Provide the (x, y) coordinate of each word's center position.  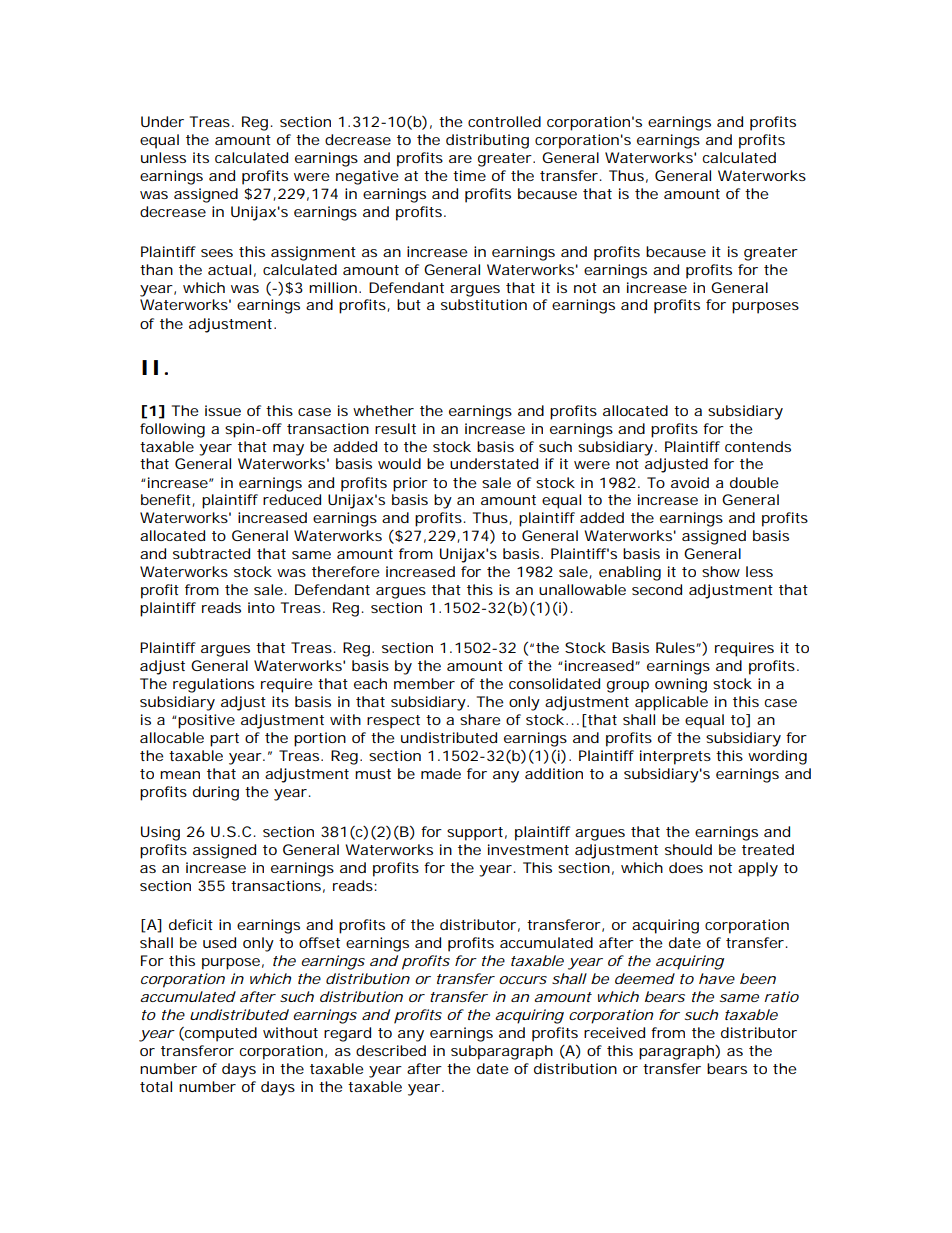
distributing (487, 141)
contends (758, 446)
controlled (504, 121)
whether (383, 410)
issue (223, 410)
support (477, 834)
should (688, 849)
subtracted (211, 553)
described (391, 1050)
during (216, 793)
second (657, 589)
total (156, 1086)
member (424, 683)
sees (217, 253)
